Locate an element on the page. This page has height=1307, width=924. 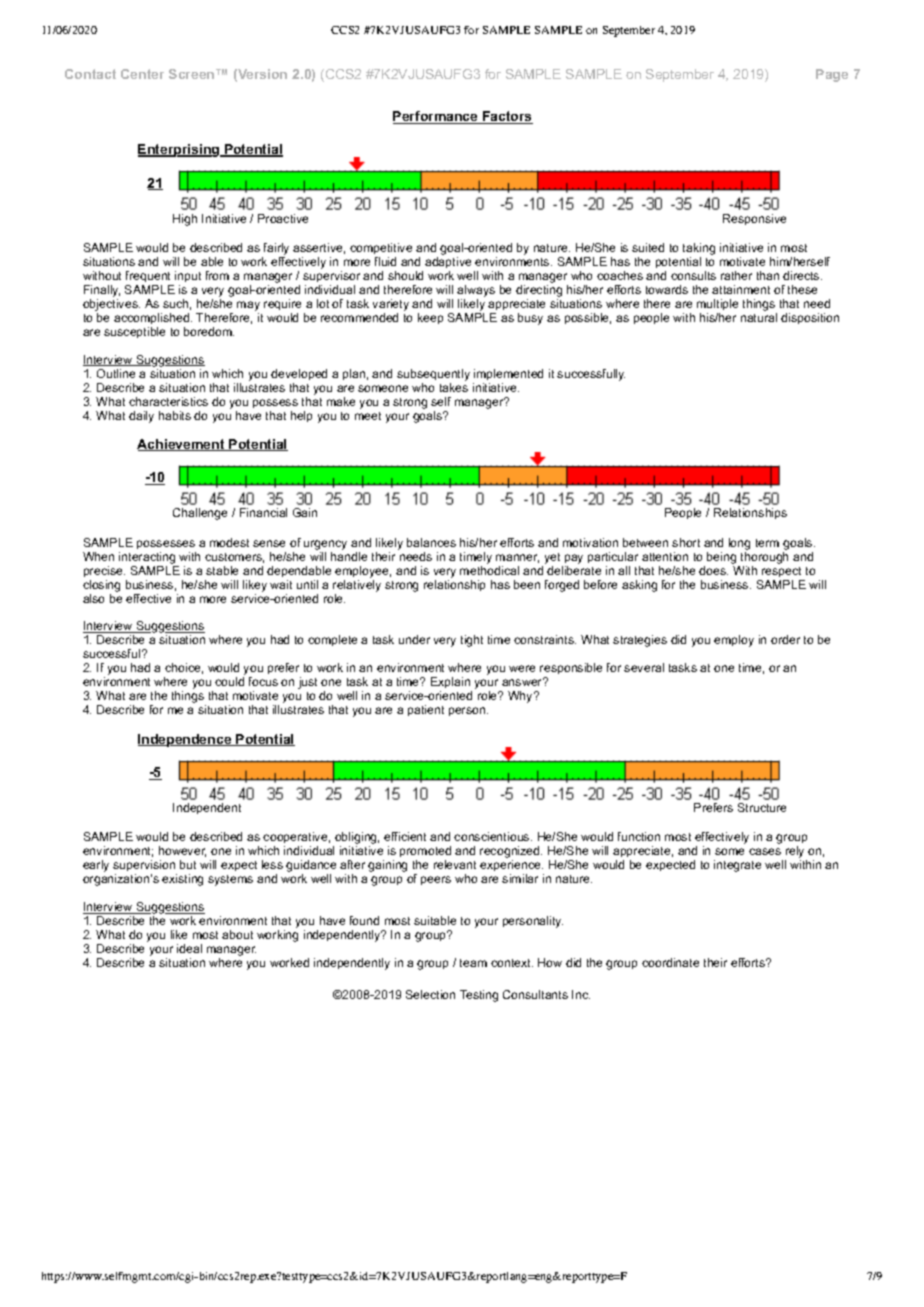
Performance is located at coordinates (436, 117).
